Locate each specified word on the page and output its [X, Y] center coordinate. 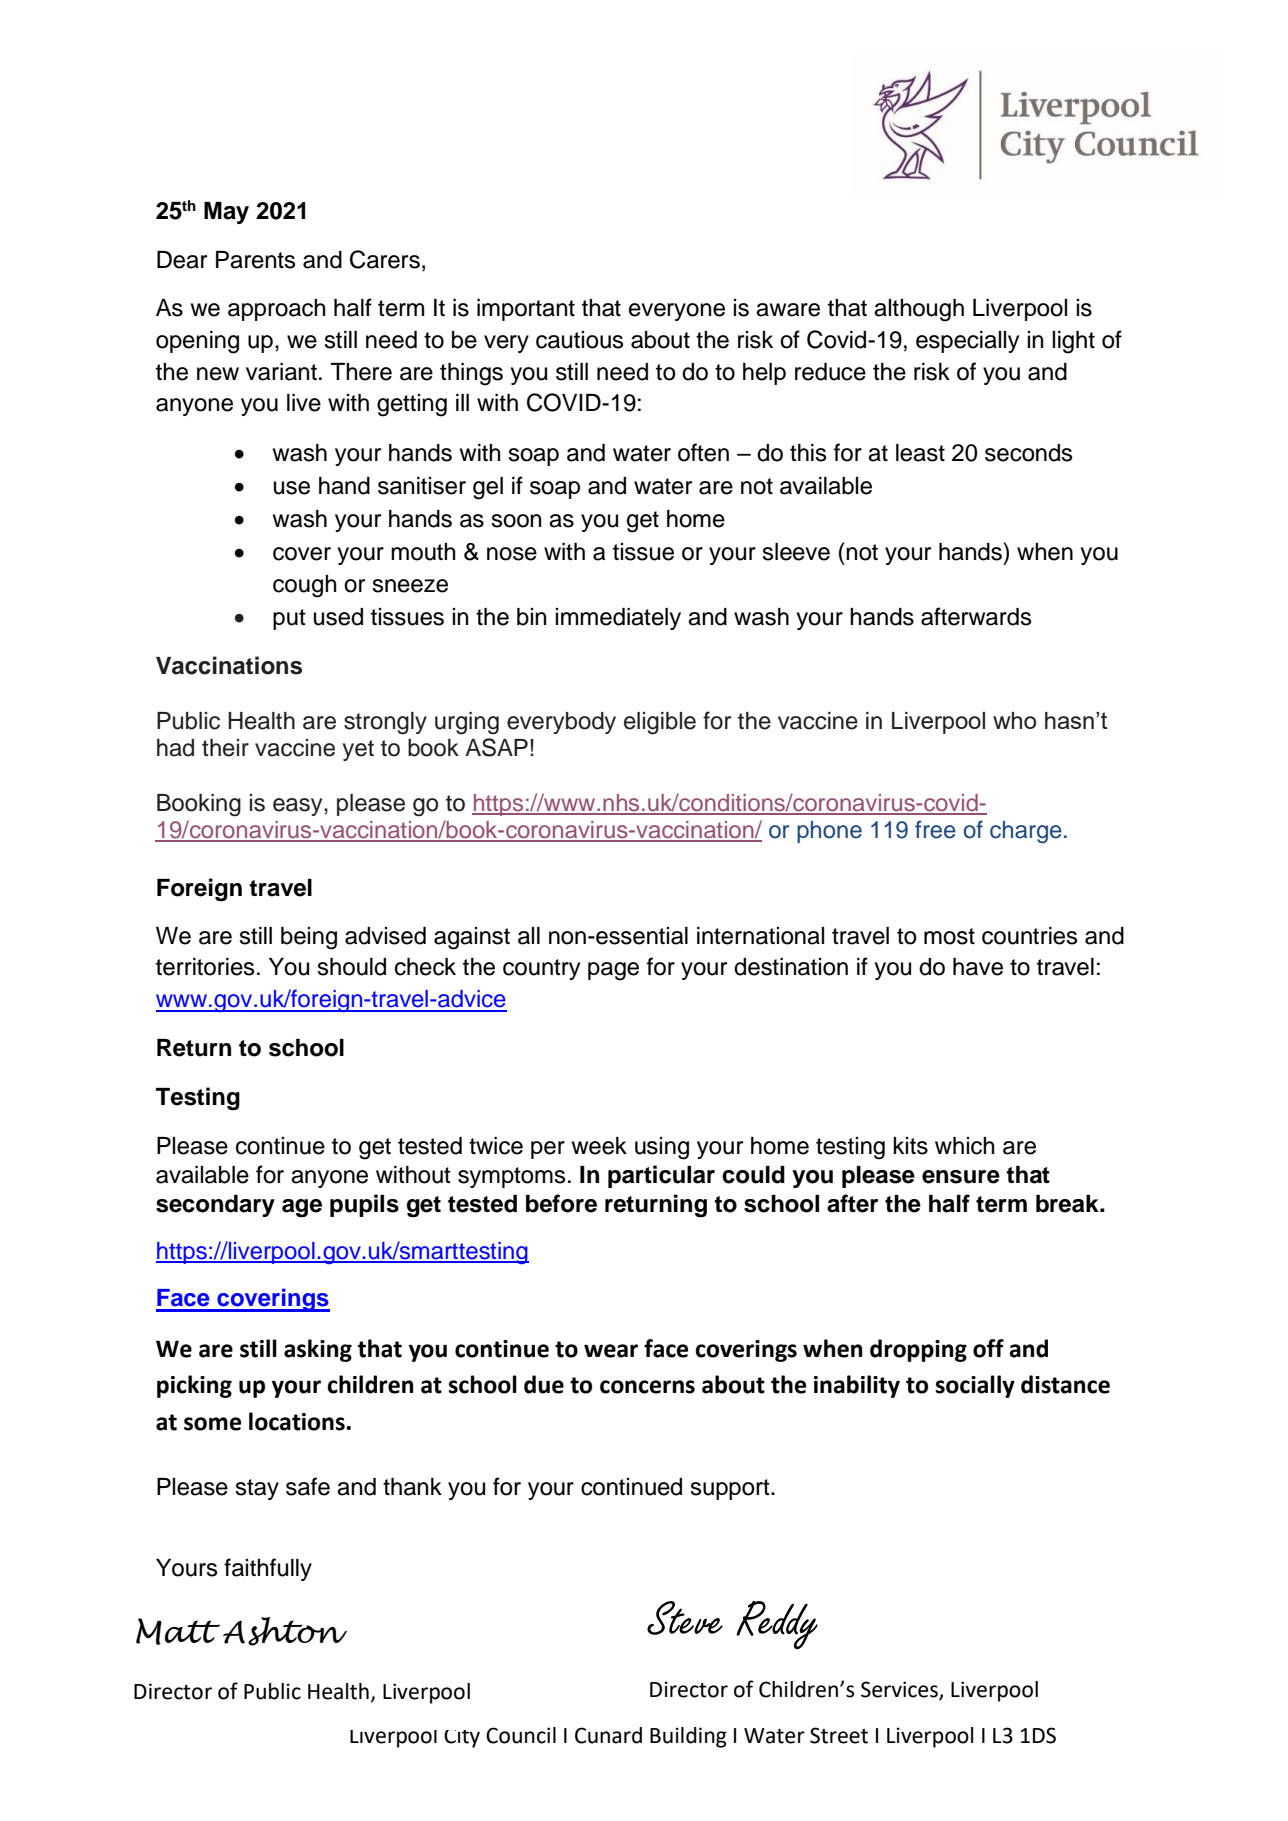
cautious [579, 340]
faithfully [268, 1569]
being [309, 938]
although [919, 310]
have [978, 967]
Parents [255, 260]
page [613, 971]
